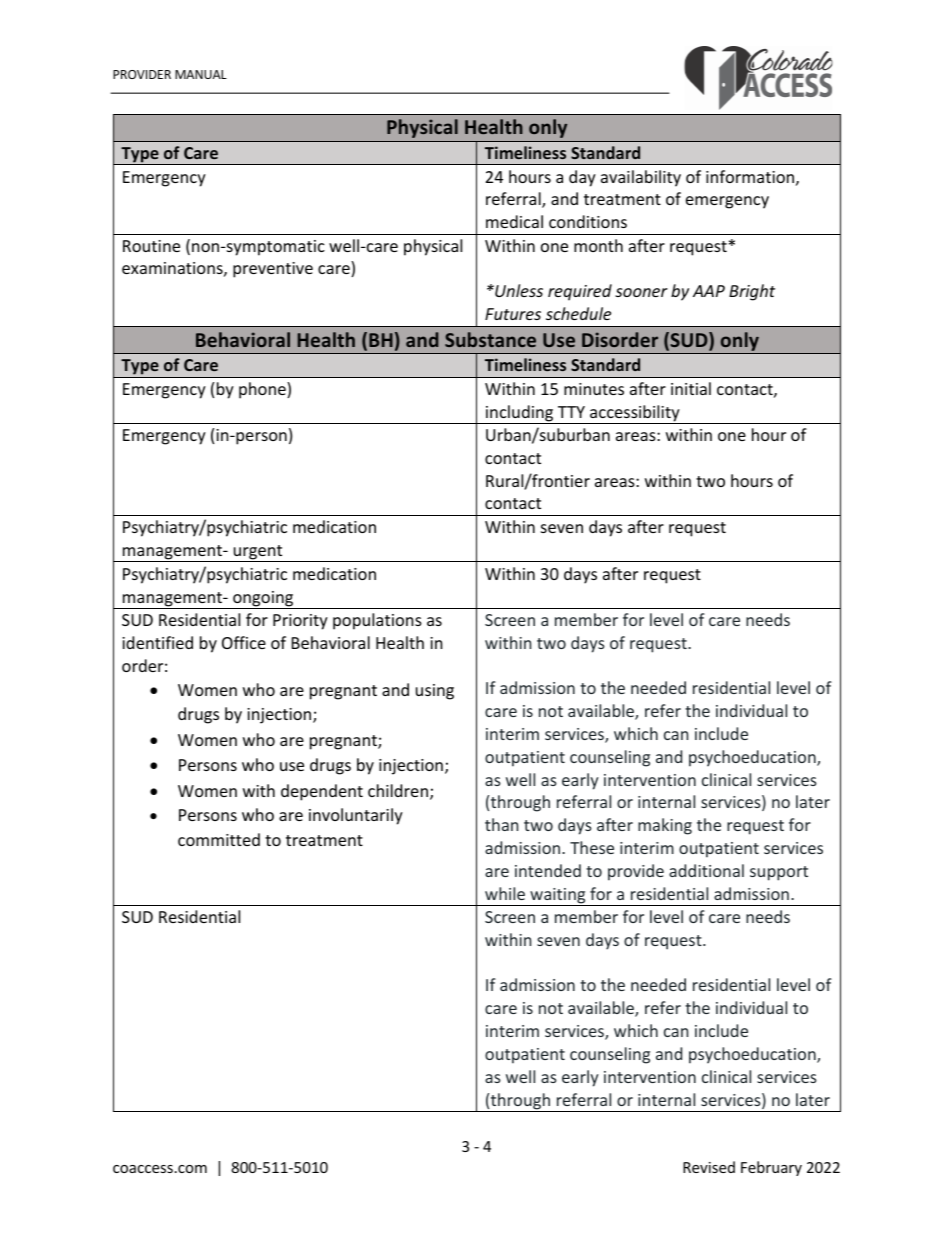 The image size is (952, 1233). I want to click on availability, so click(641, 178).
